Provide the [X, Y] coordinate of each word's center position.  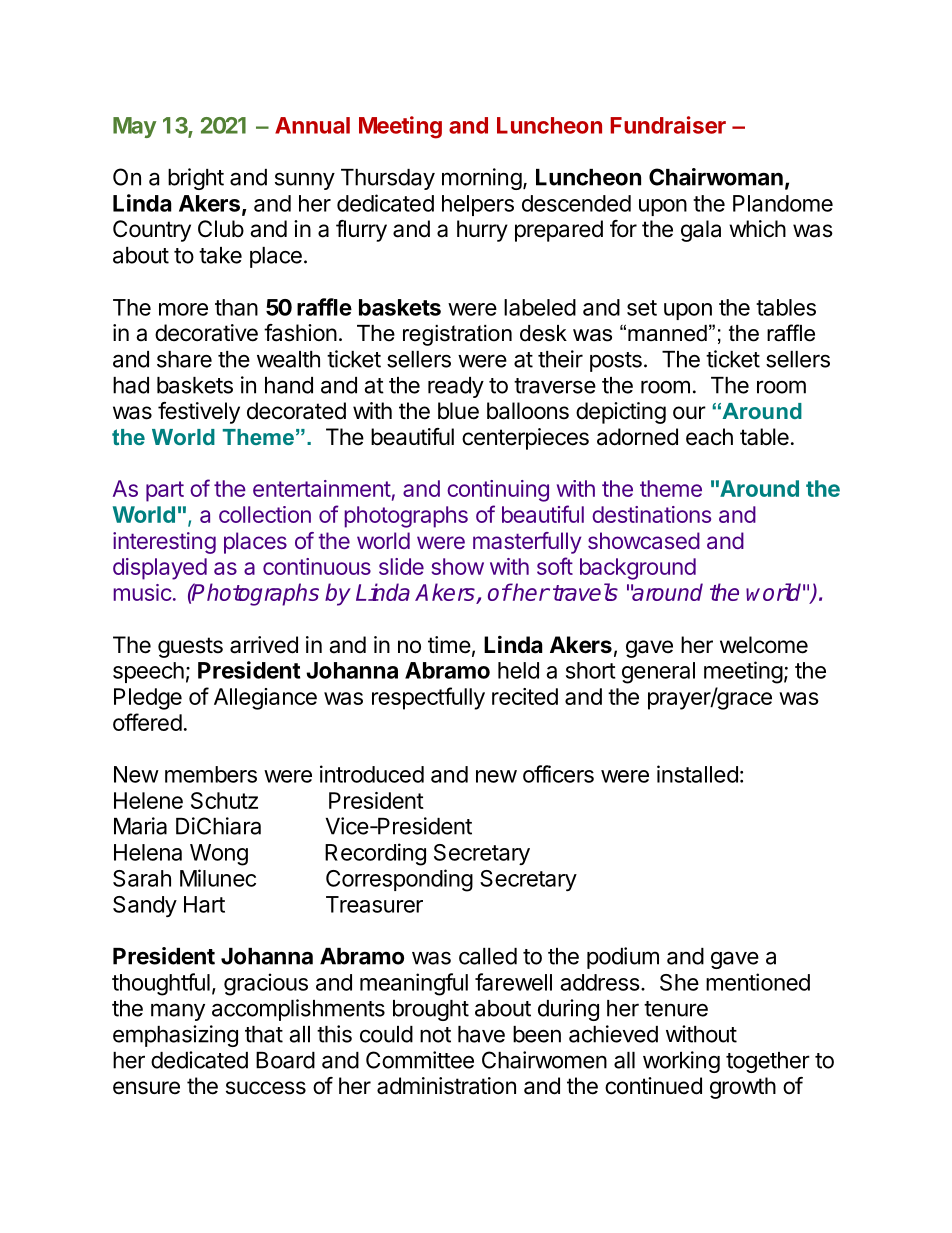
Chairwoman [716, 177]
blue [458, 411]
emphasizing [175, 1036]
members [211, 774]
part [165, 491]
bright [196, 179]
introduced [372, 774]
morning [482, 179]
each [709, 437]
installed [697, 774]
